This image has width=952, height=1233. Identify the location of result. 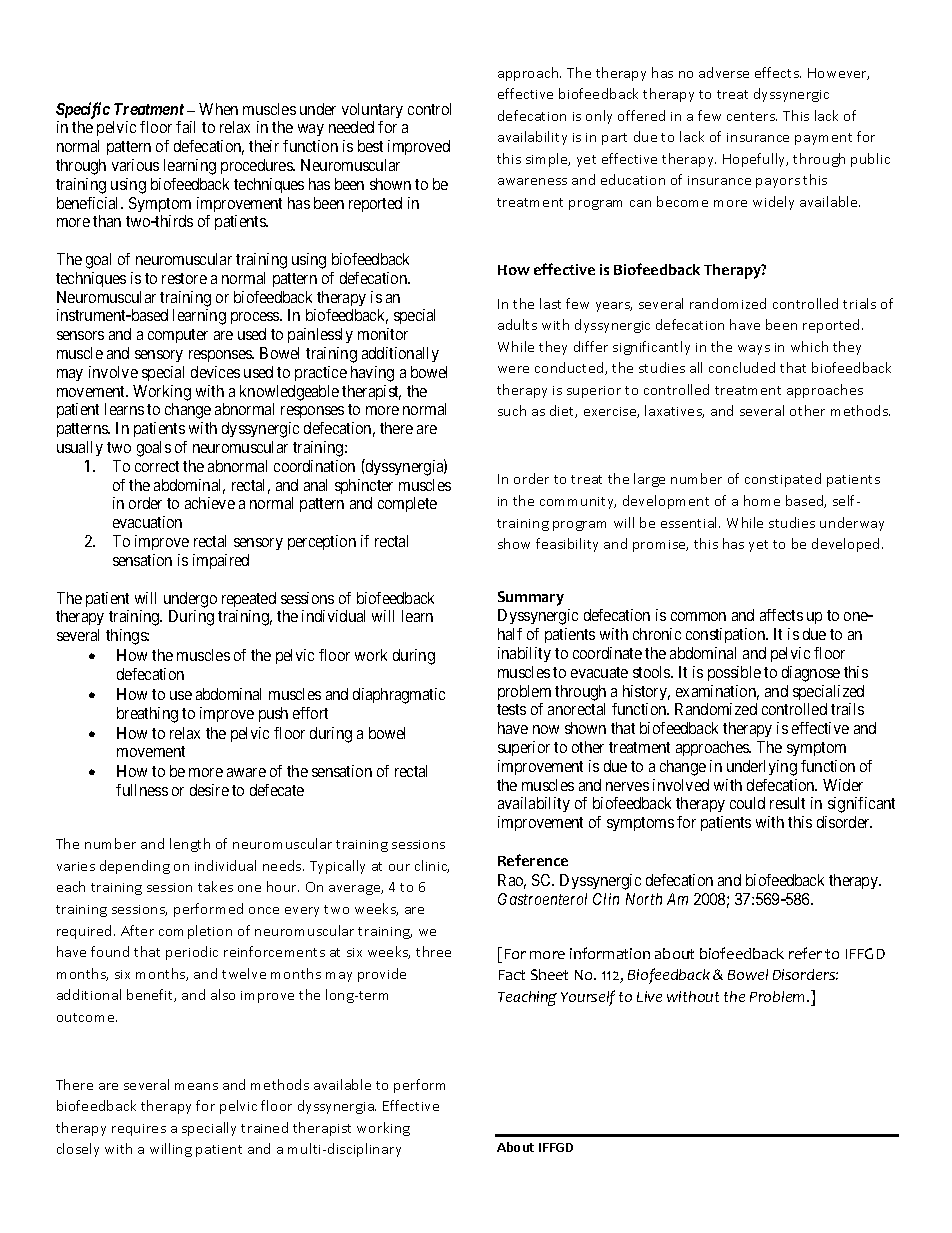
(787, 803).
